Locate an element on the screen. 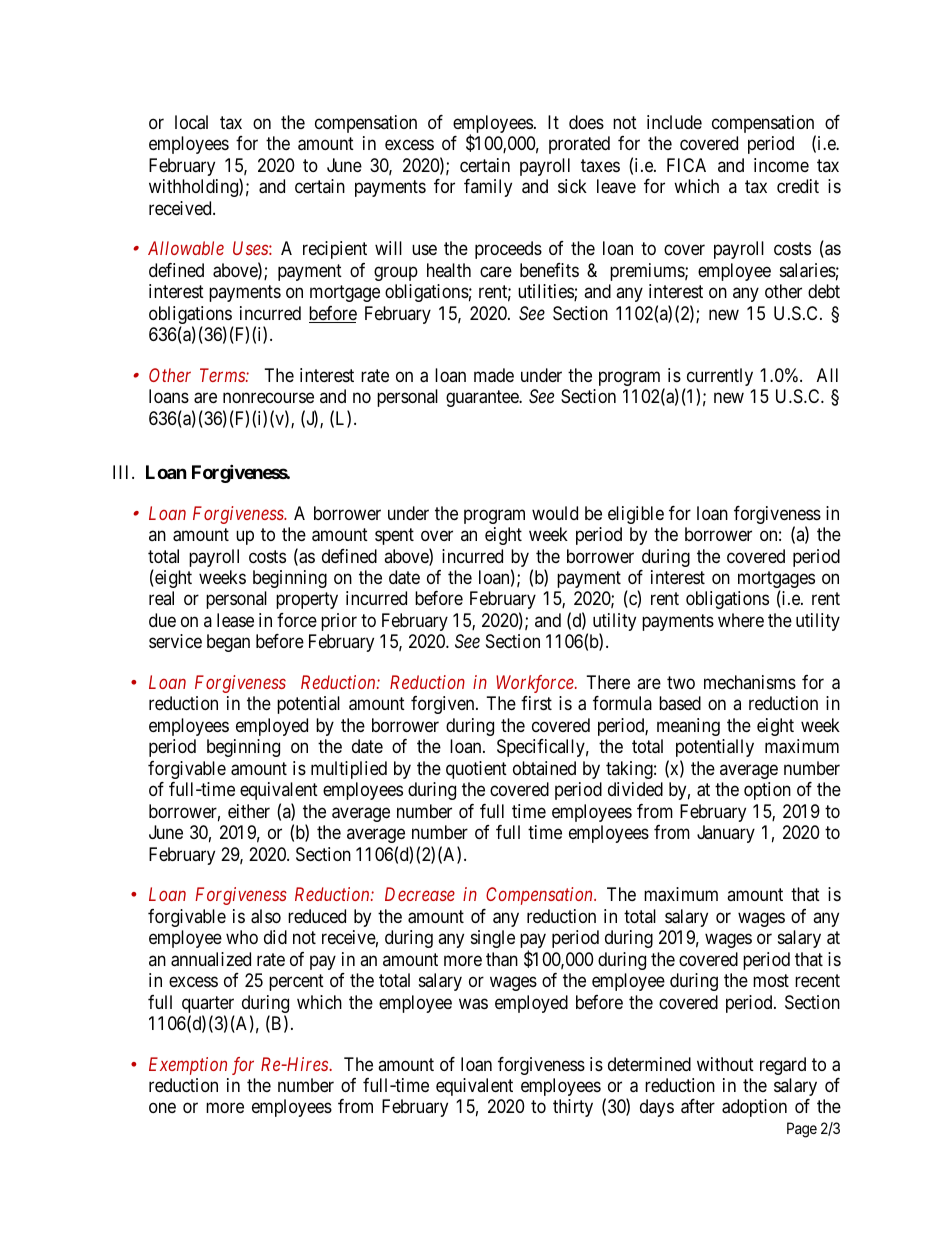 This screenshot has width=952, height=1233. income is located at coordinates (781, 165).
